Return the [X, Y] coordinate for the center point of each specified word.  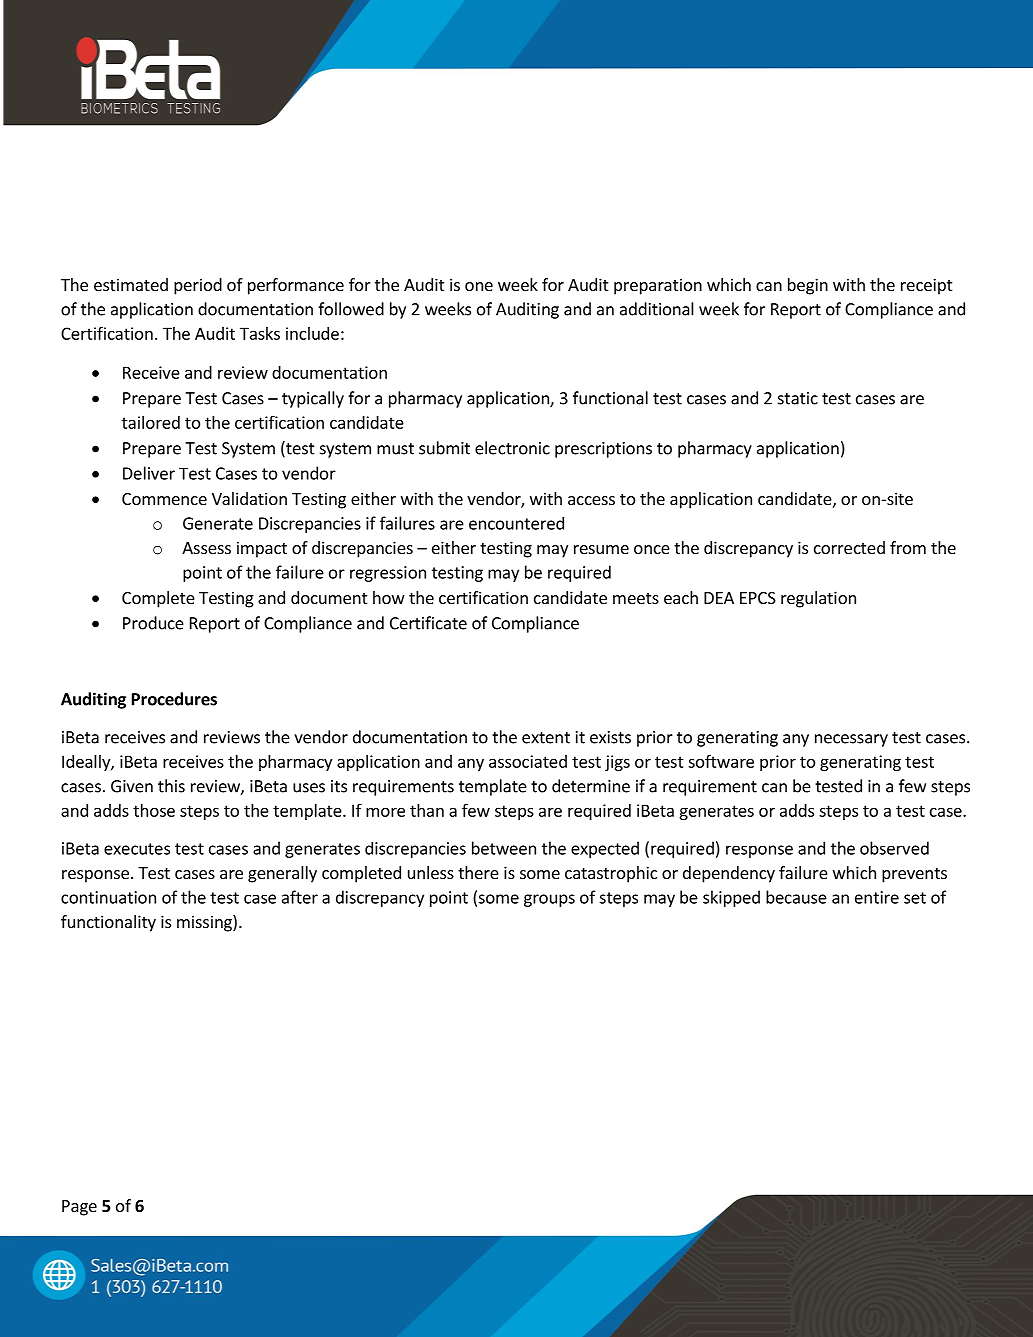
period [198, 286]
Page [79, 1208]
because [796, 897]
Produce [153, 623]
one [479, 286]
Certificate [428, 623]
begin [808, 286]
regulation [818, 599]
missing [205, 923]
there [478, 872]
